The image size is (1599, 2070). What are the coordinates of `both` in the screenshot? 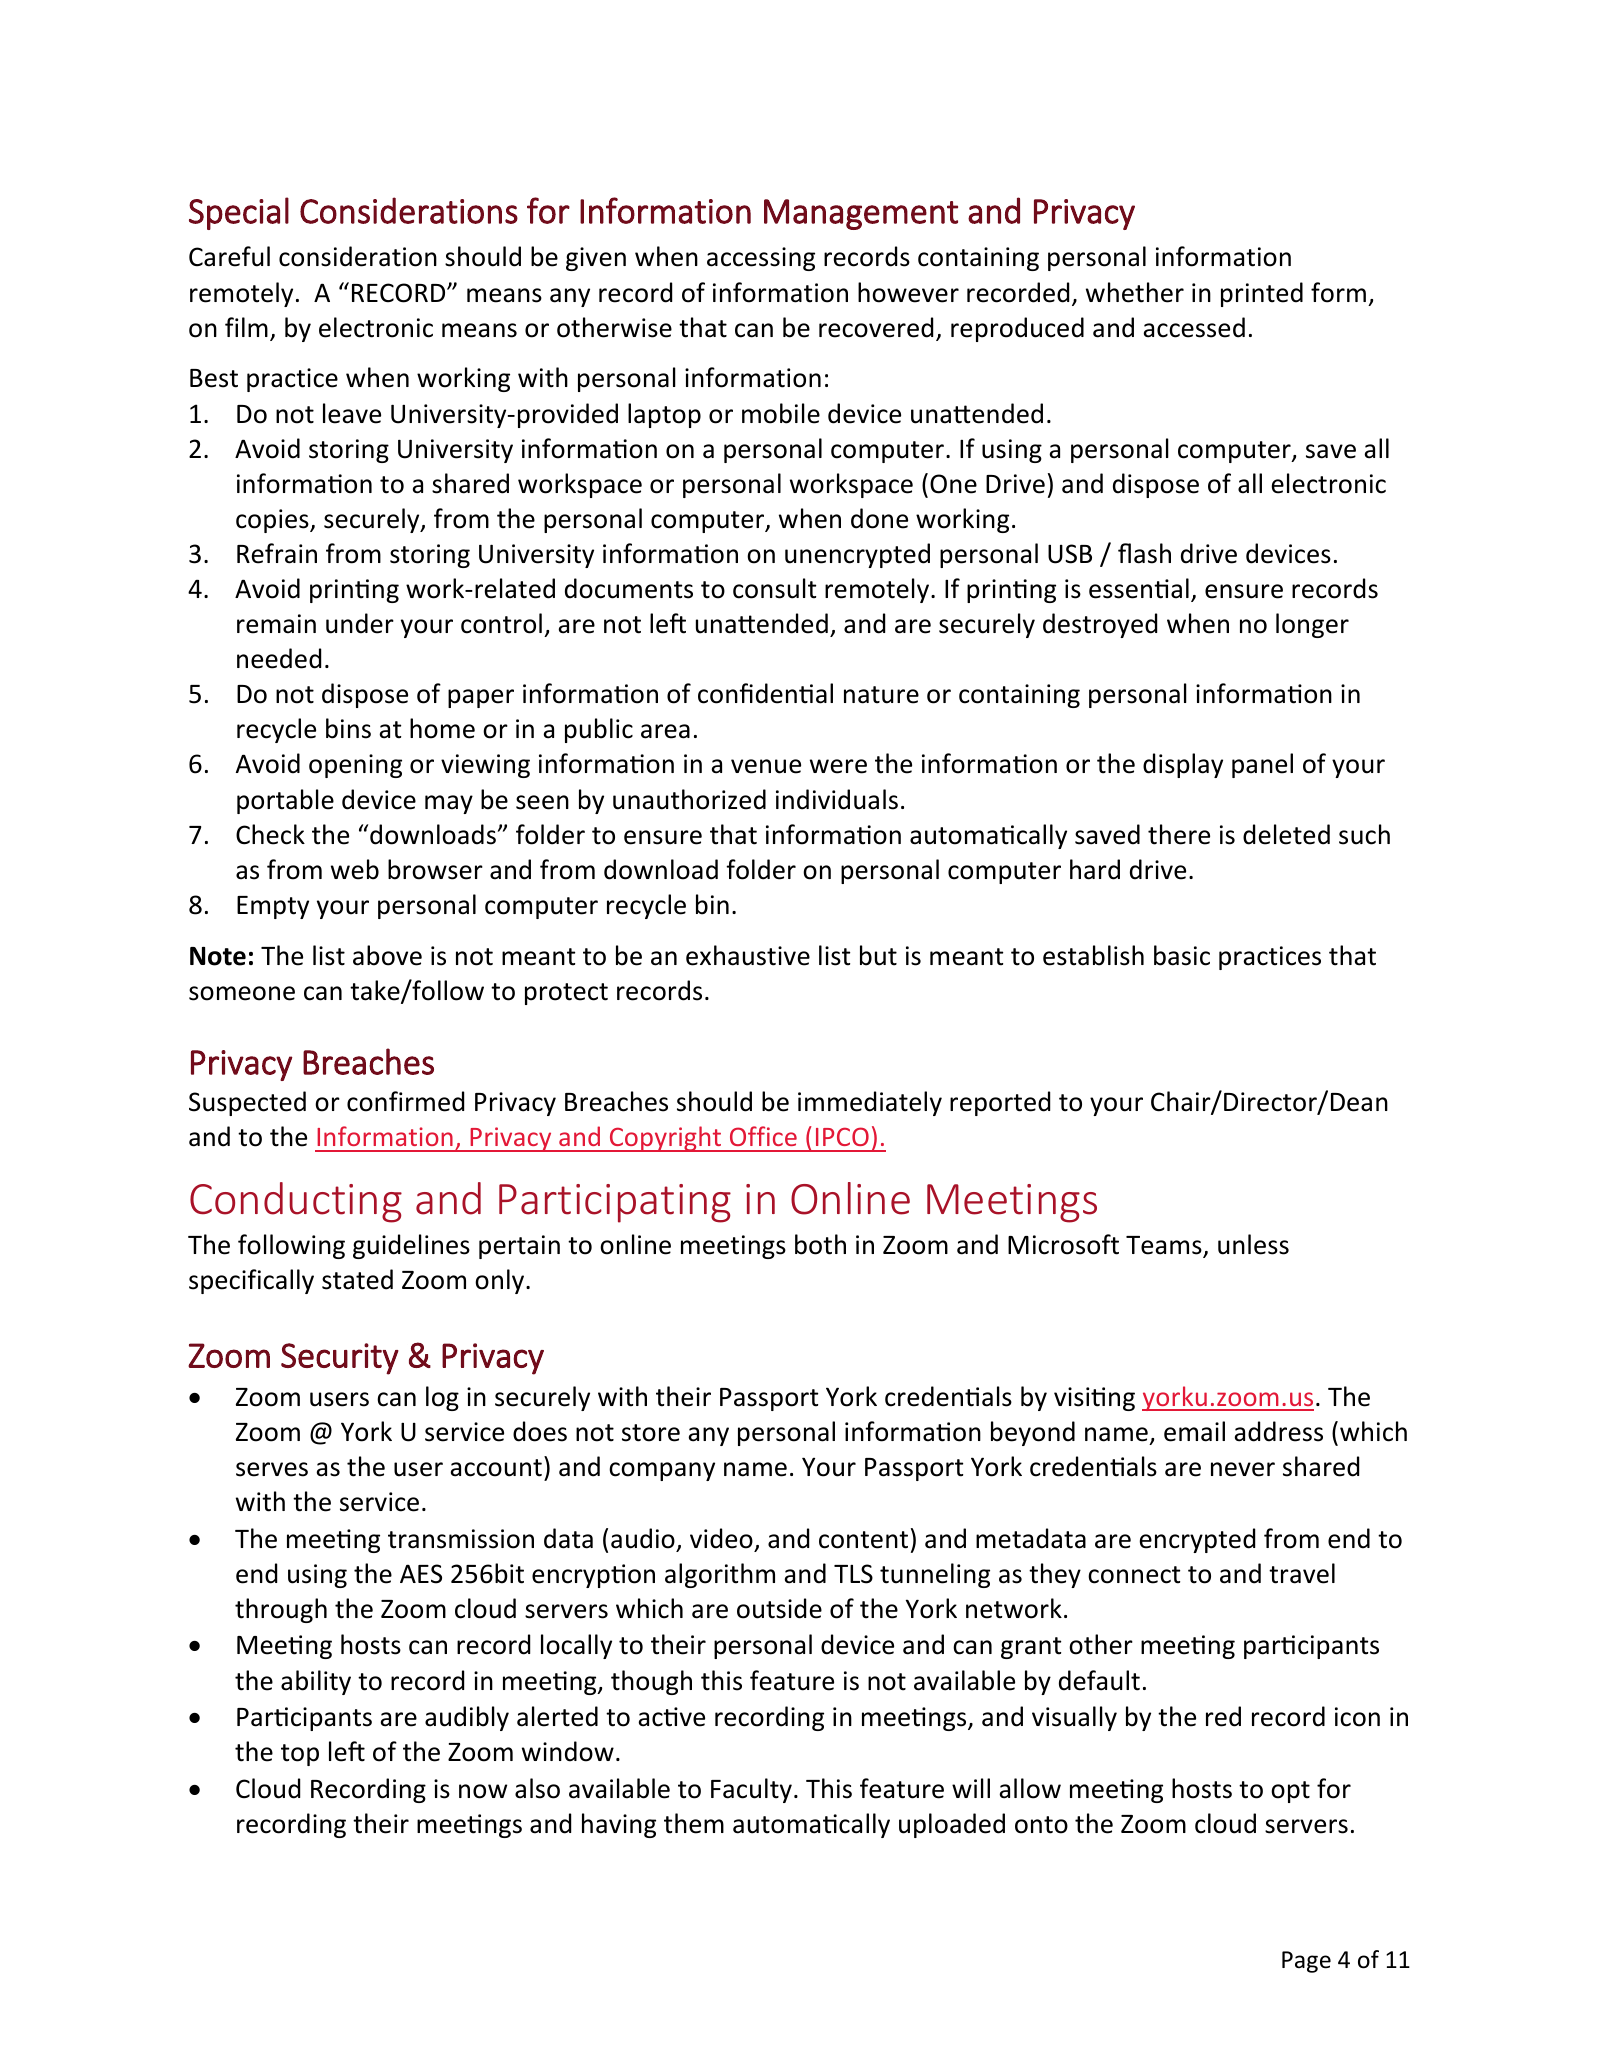 It's located at (820, 1244).
